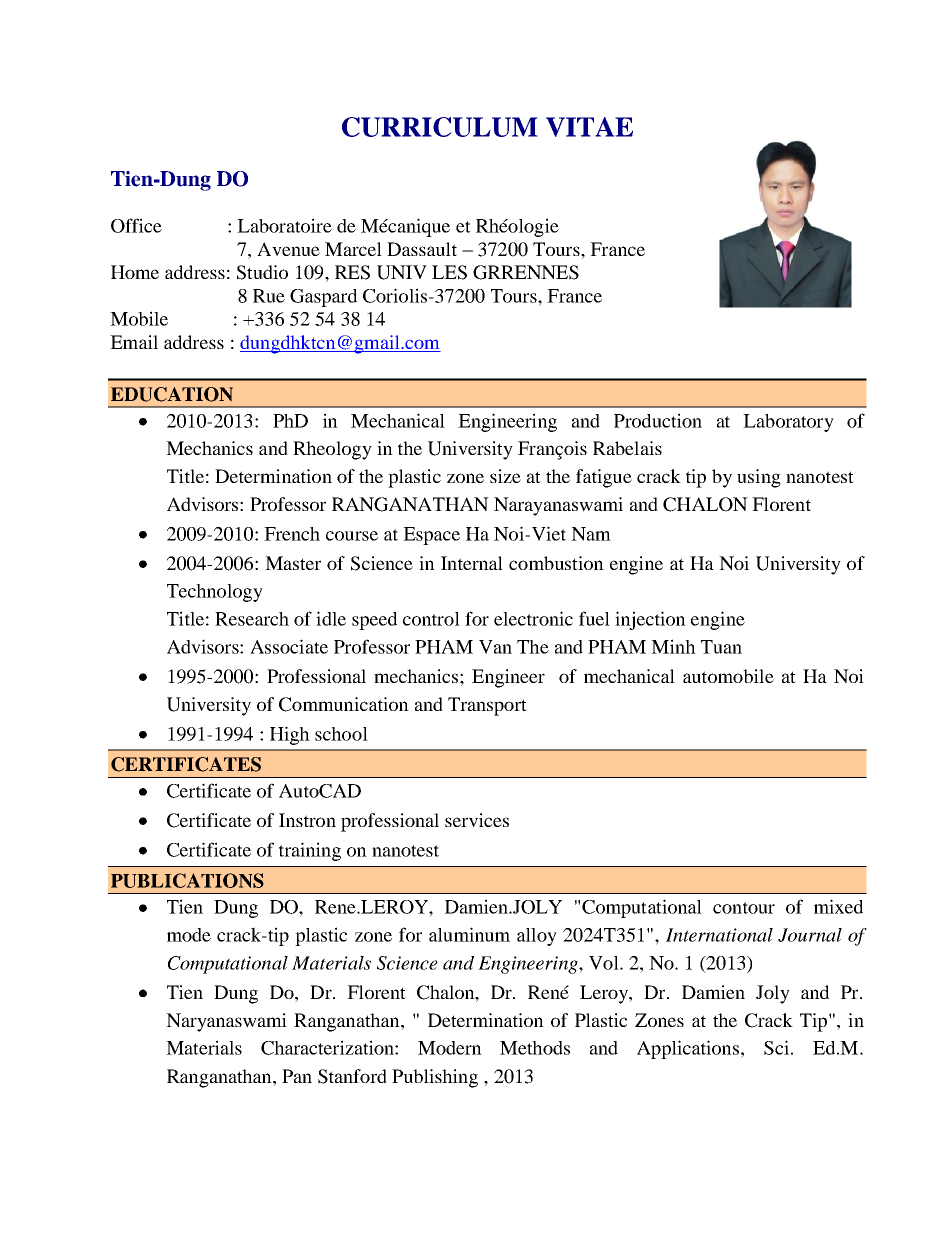 The image size is (952, 1233). I want to click on services, so click(477, 820).
